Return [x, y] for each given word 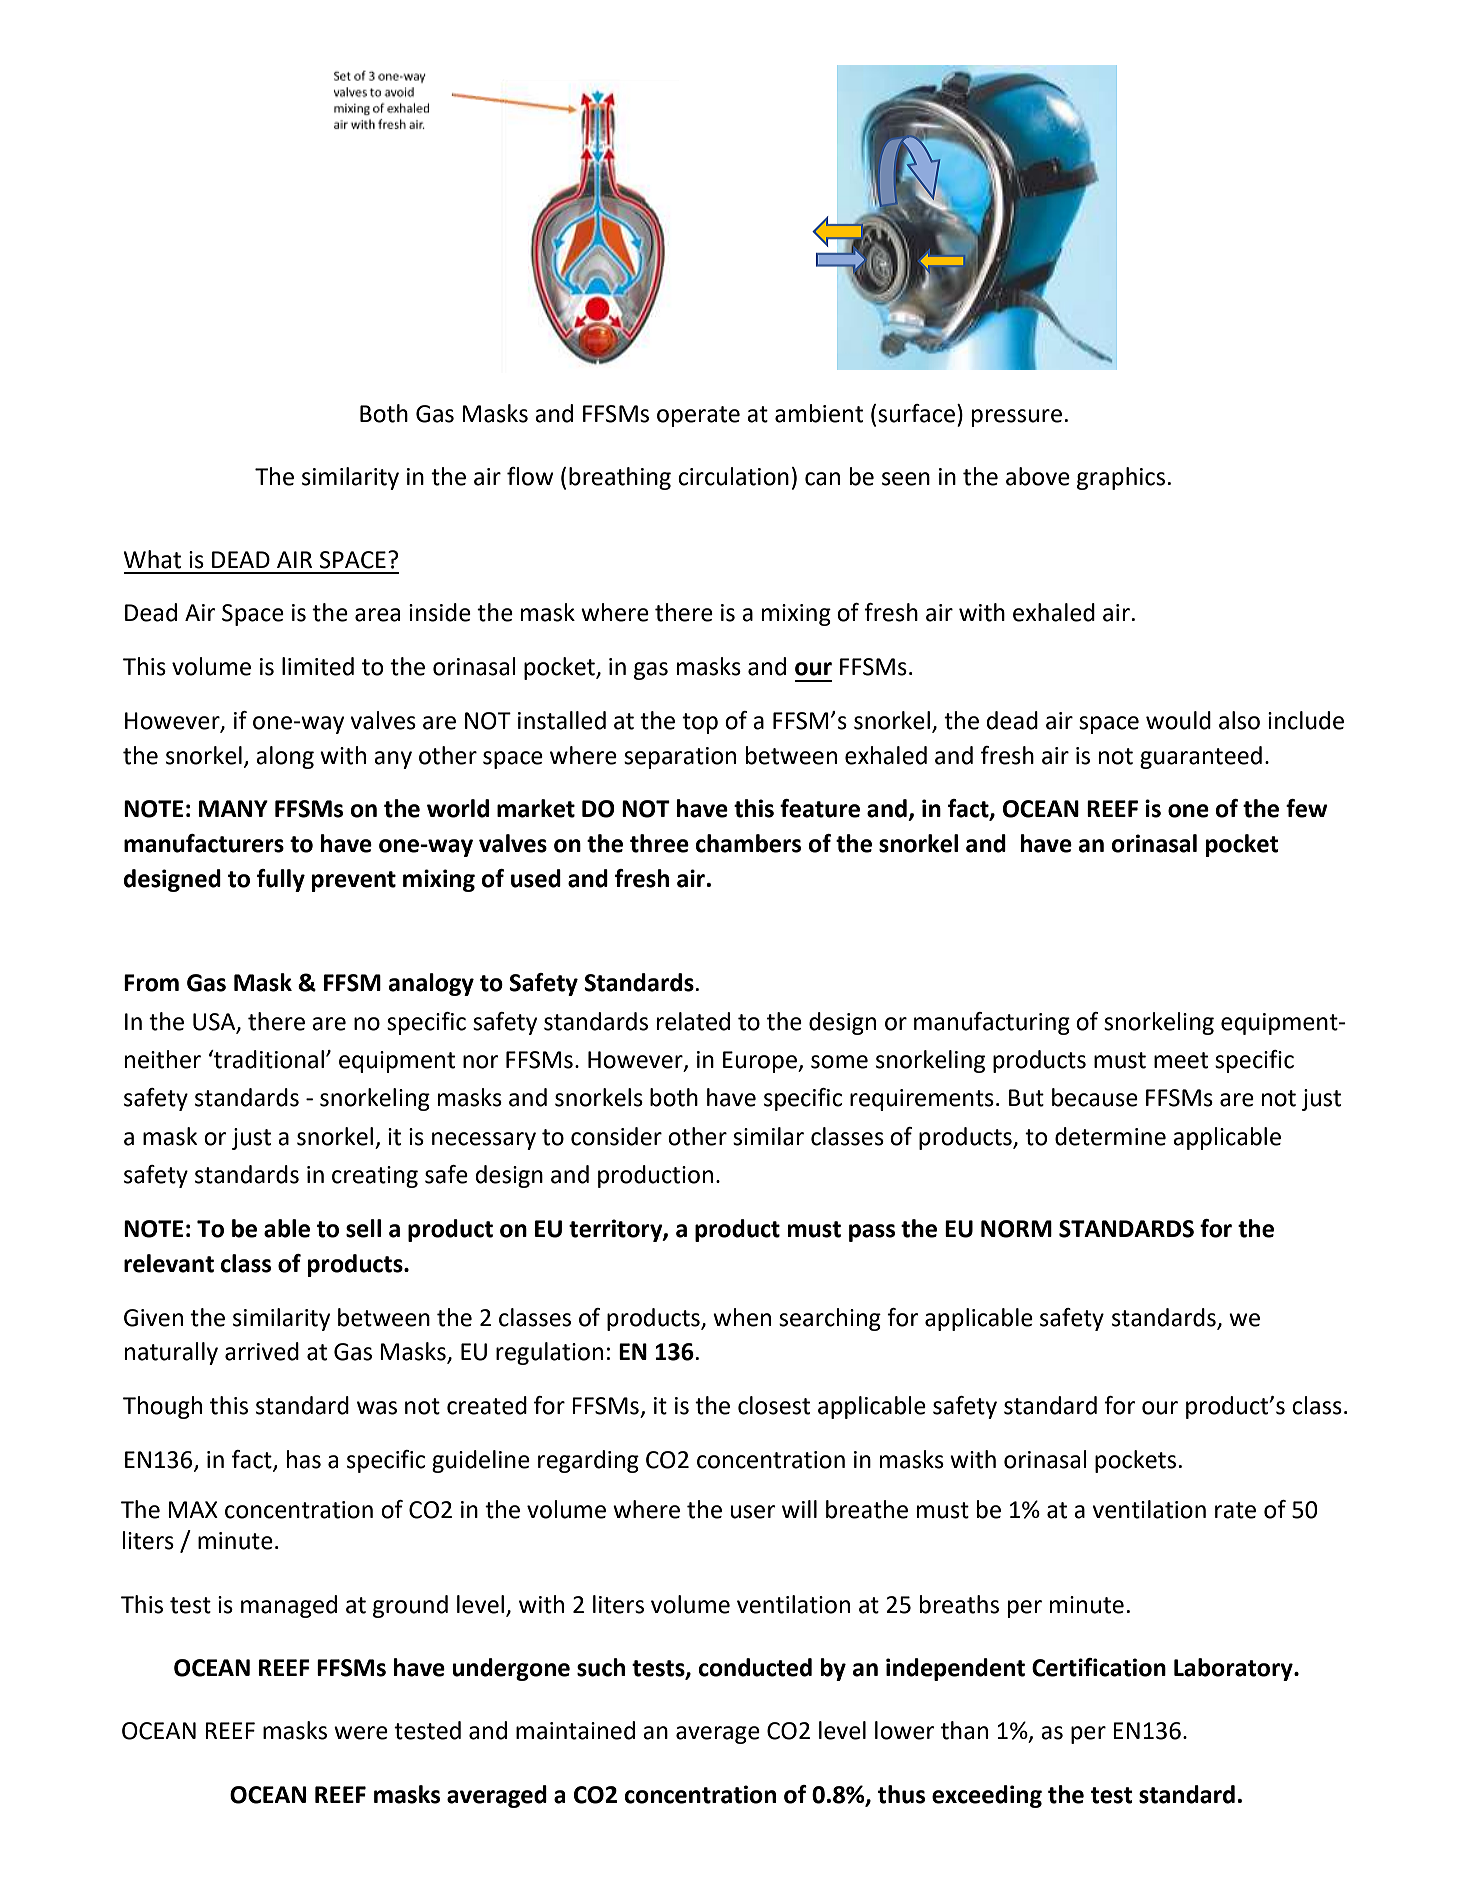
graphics [1121, 478]
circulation [733, 476]
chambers [748, 843]
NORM [1016, 1229]
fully [281, 880]
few [1307, 808]
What [152, 559]
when [742, 1317]
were [361, 1733]
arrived [262, 1351]
